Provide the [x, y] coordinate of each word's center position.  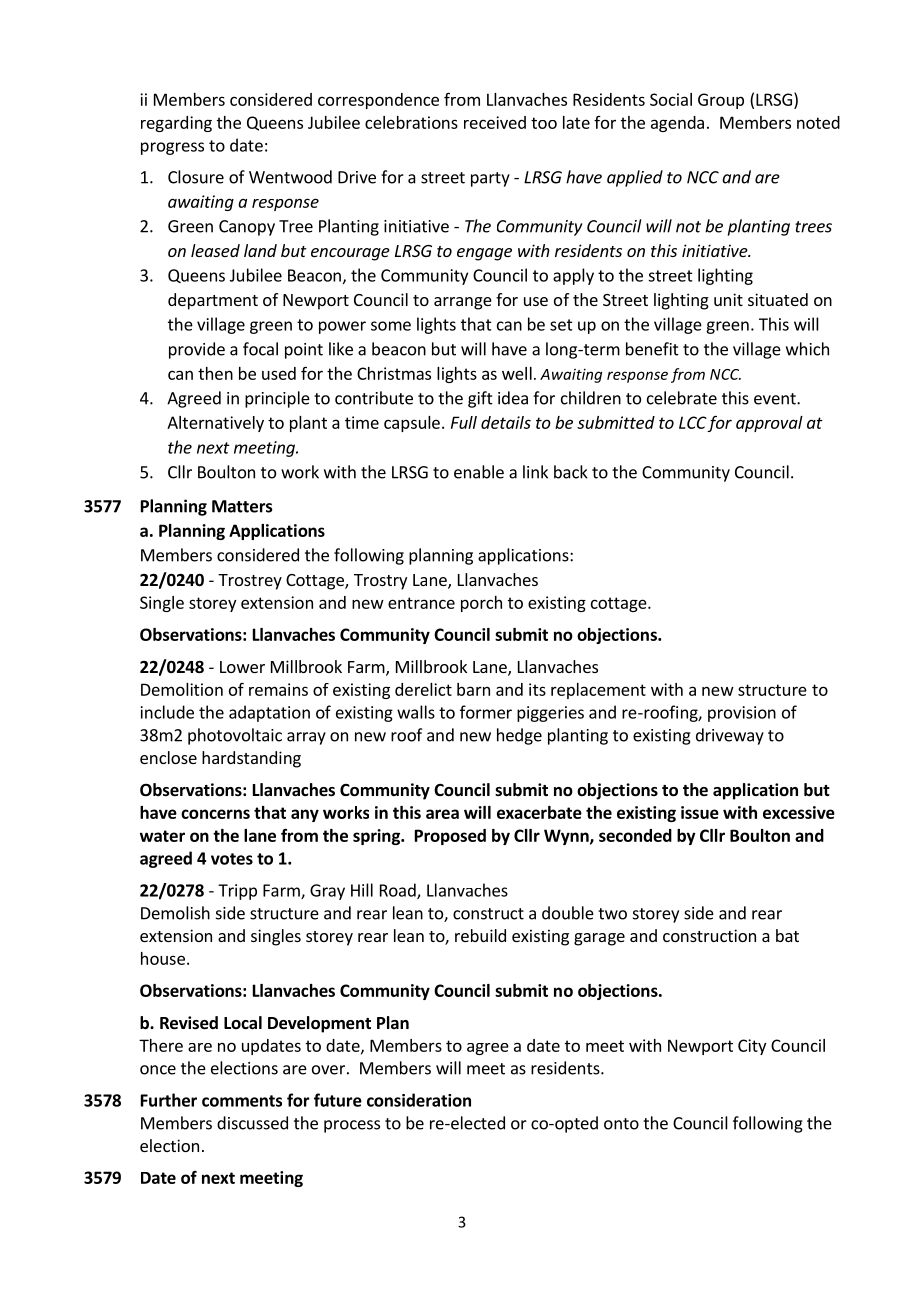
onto [621, 1124]
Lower [242, 667]
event [776, 399]
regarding [176, 124]
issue [700, 812]
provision [742, 714]
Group [721, 101]
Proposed [450, 837]
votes [232, 859]
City [752, 1047]
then [215, 373]
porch [481, 604]
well [517, 373]
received [495, 122]
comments [242, 1101]
